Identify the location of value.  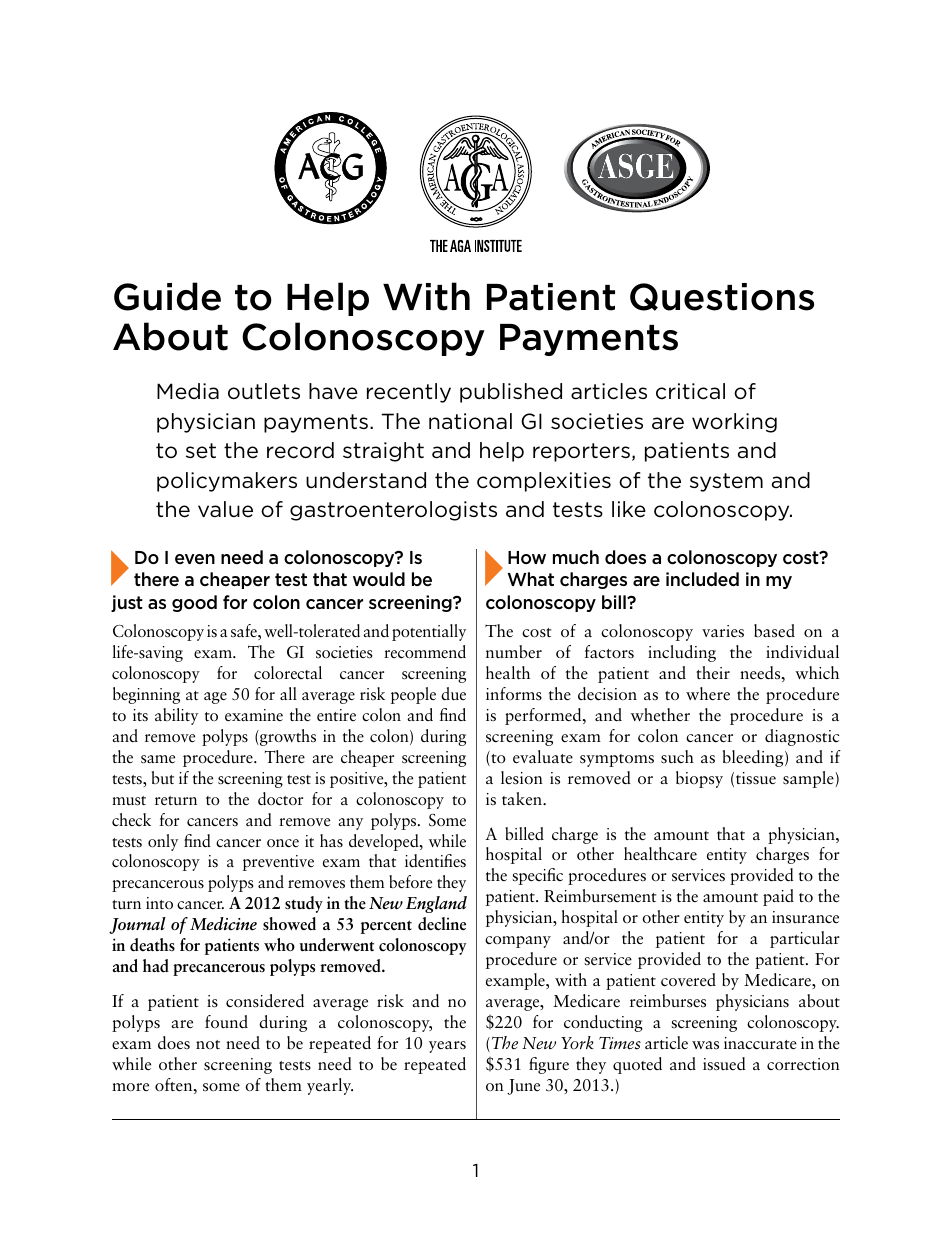
(225, 509).
